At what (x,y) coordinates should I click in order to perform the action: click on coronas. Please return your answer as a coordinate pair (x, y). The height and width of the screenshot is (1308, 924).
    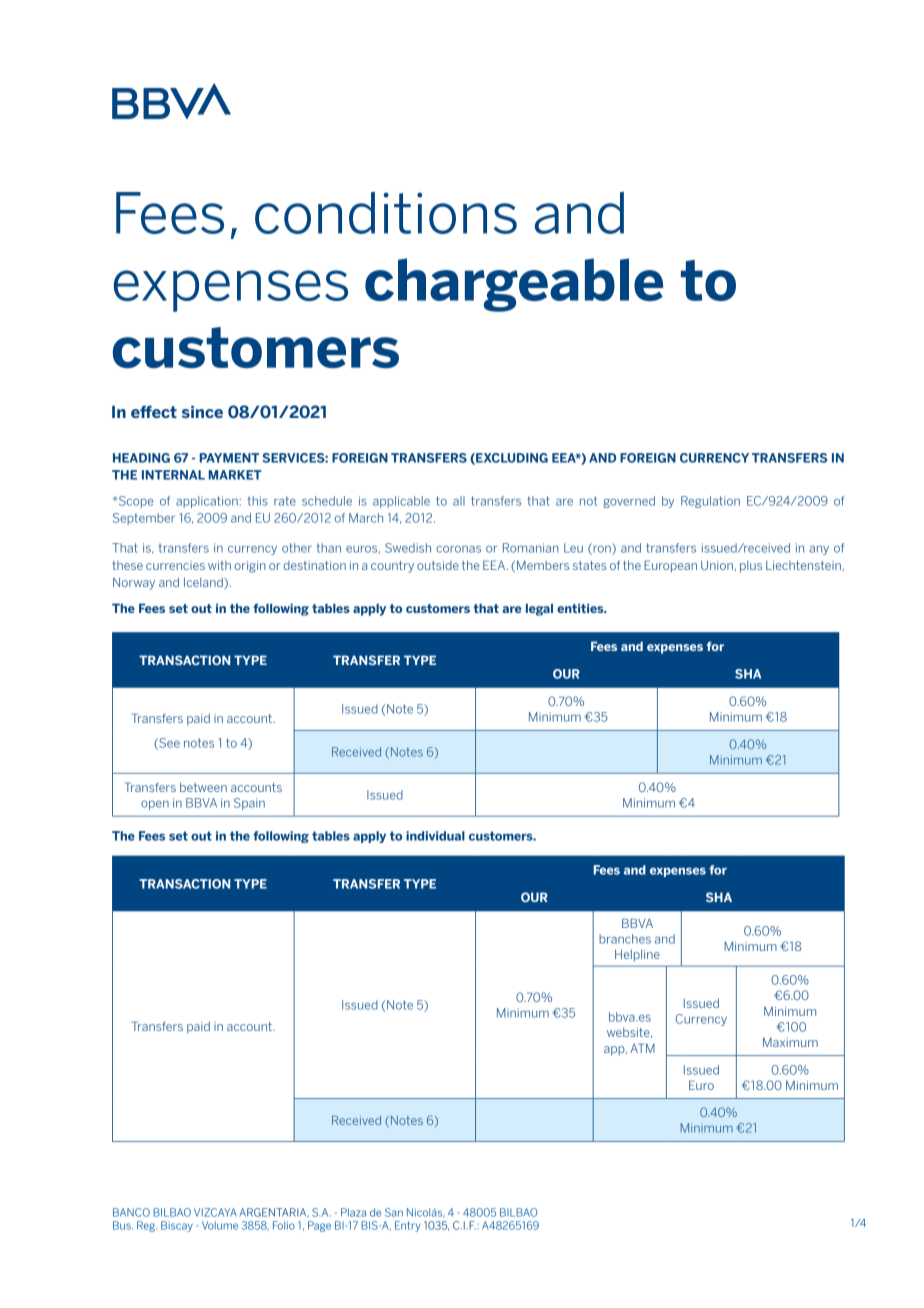
    Looking at the image, I should click on (458, 549).
